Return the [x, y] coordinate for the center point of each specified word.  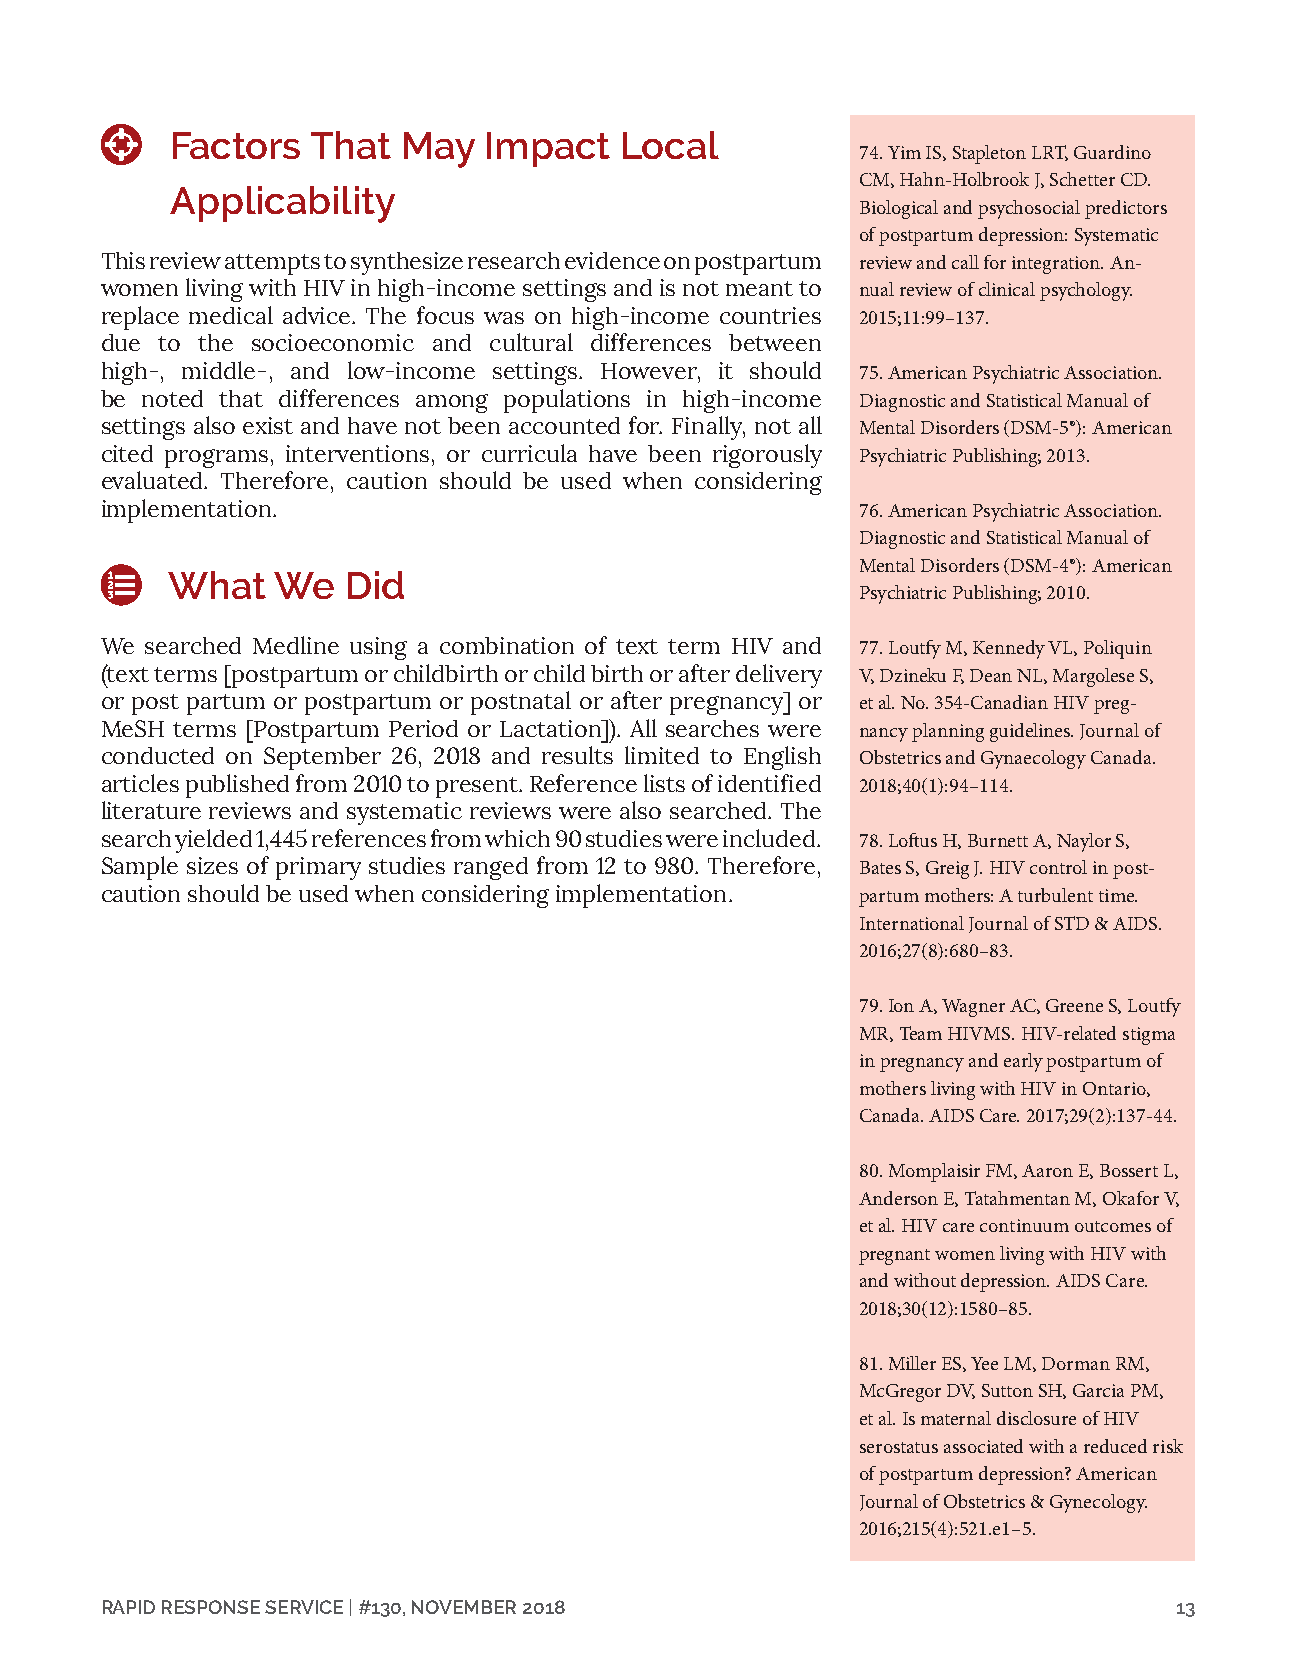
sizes [212, 865]
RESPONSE [211, 1607]
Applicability [282, 204]
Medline [296, 645]
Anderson [898, 1198]
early [1023, 1062]
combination [507, 645]
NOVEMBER [464, 1607]
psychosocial [1029, 209]
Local [671, 145]
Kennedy [1009, 649]
